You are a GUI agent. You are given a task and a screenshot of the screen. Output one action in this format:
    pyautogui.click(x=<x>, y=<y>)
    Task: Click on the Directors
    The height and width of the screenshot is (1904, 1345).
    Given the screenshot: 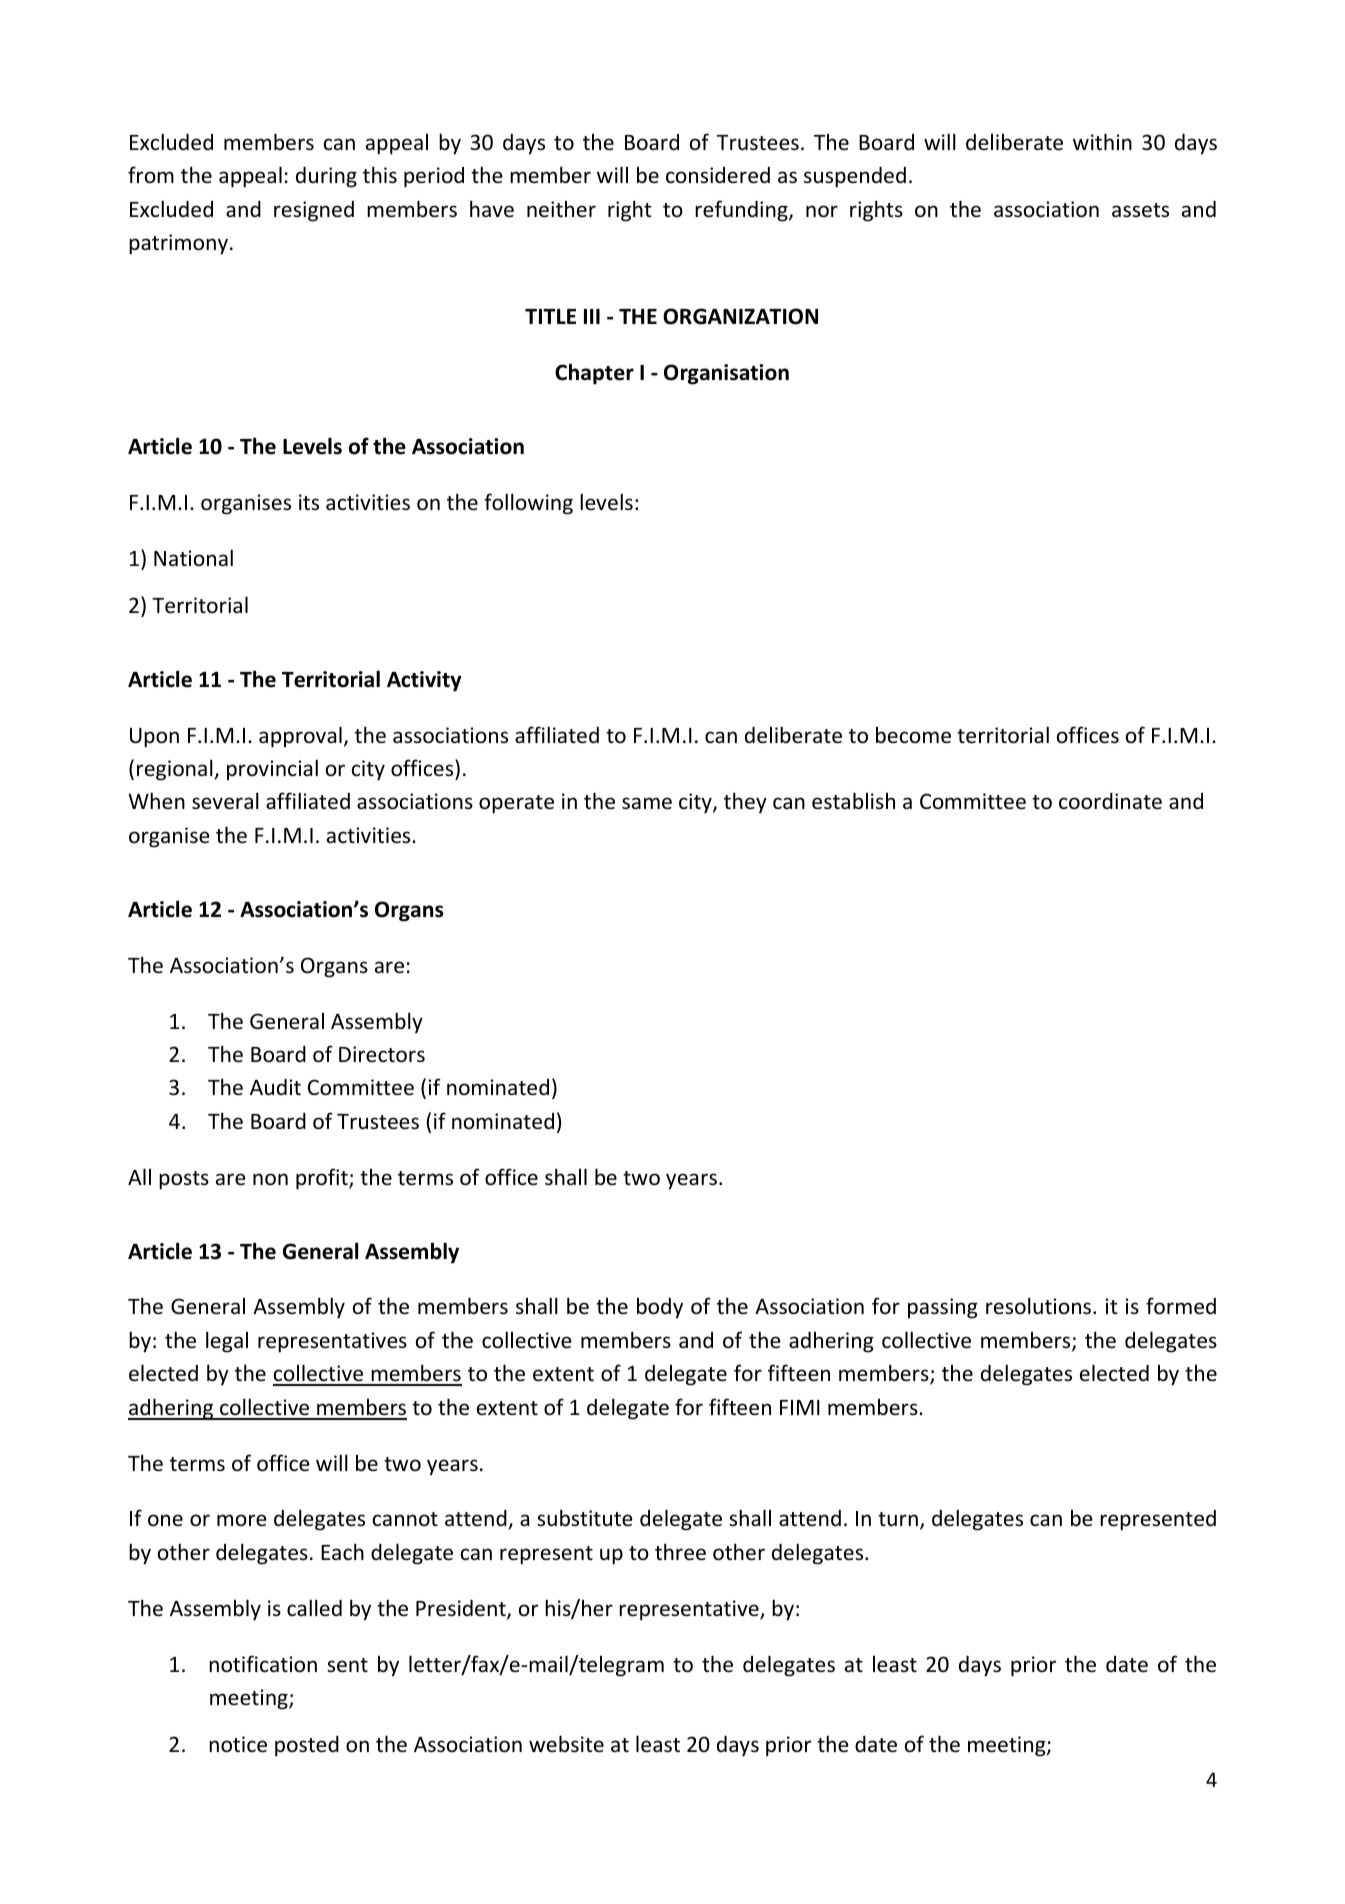 What is the action you would take?
    pyautogui.click(x=382, y=1054)
